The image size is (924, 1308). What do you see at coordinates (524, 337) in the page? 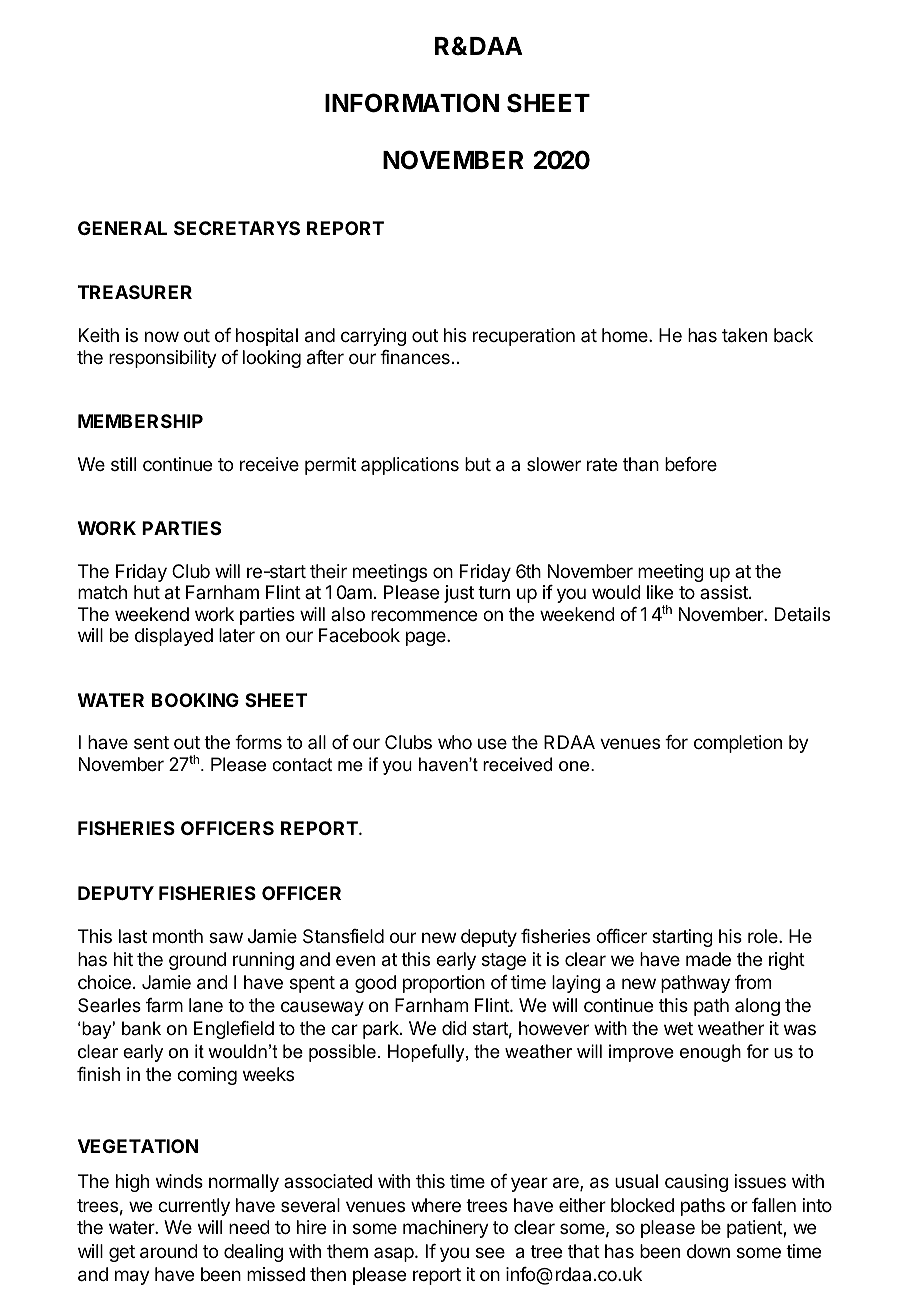
I see `recuperation` at bounding box center [524, 337].
